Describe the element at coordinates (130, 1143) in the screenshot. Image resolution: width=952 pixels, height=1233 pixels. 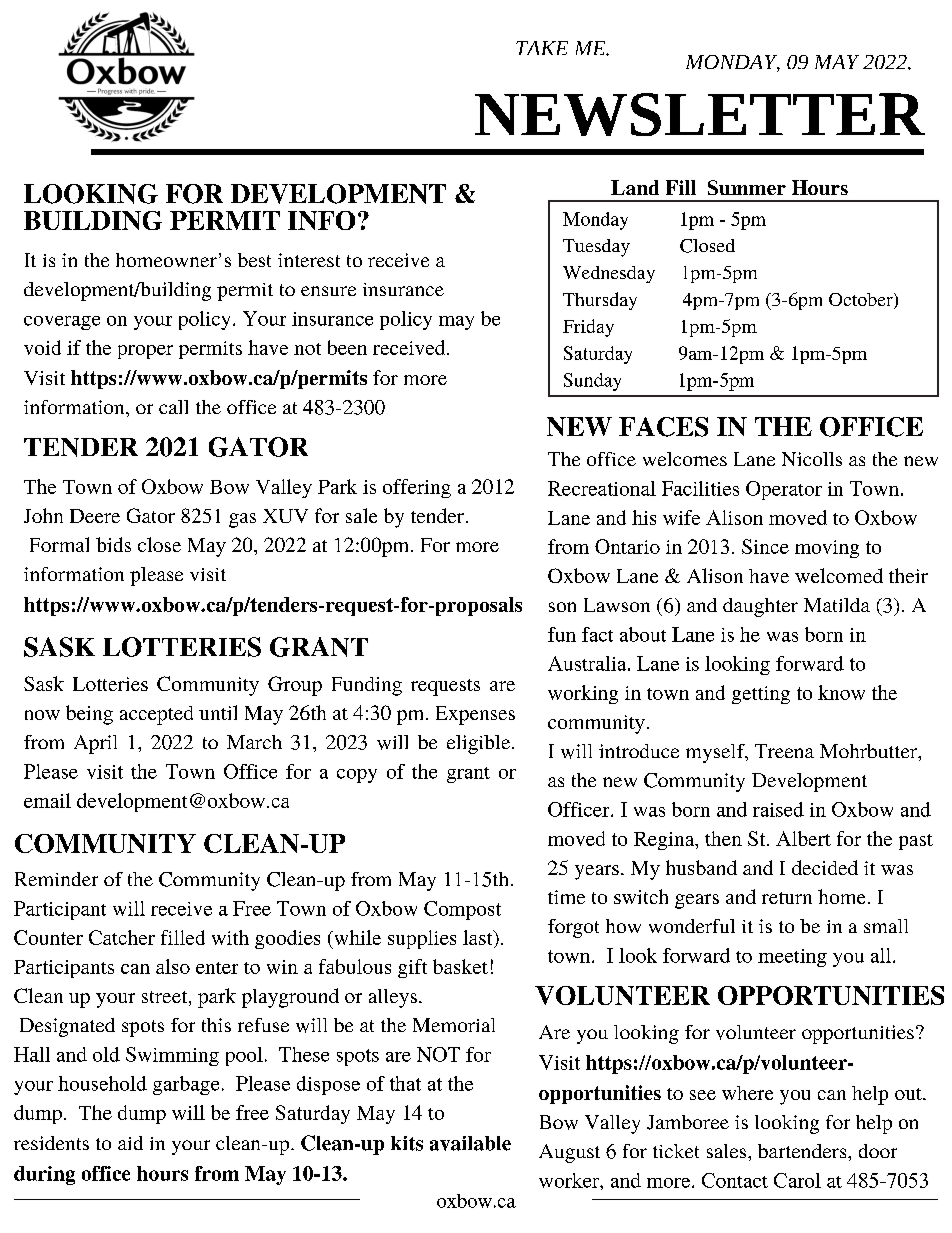
I see `aid` at that location.
